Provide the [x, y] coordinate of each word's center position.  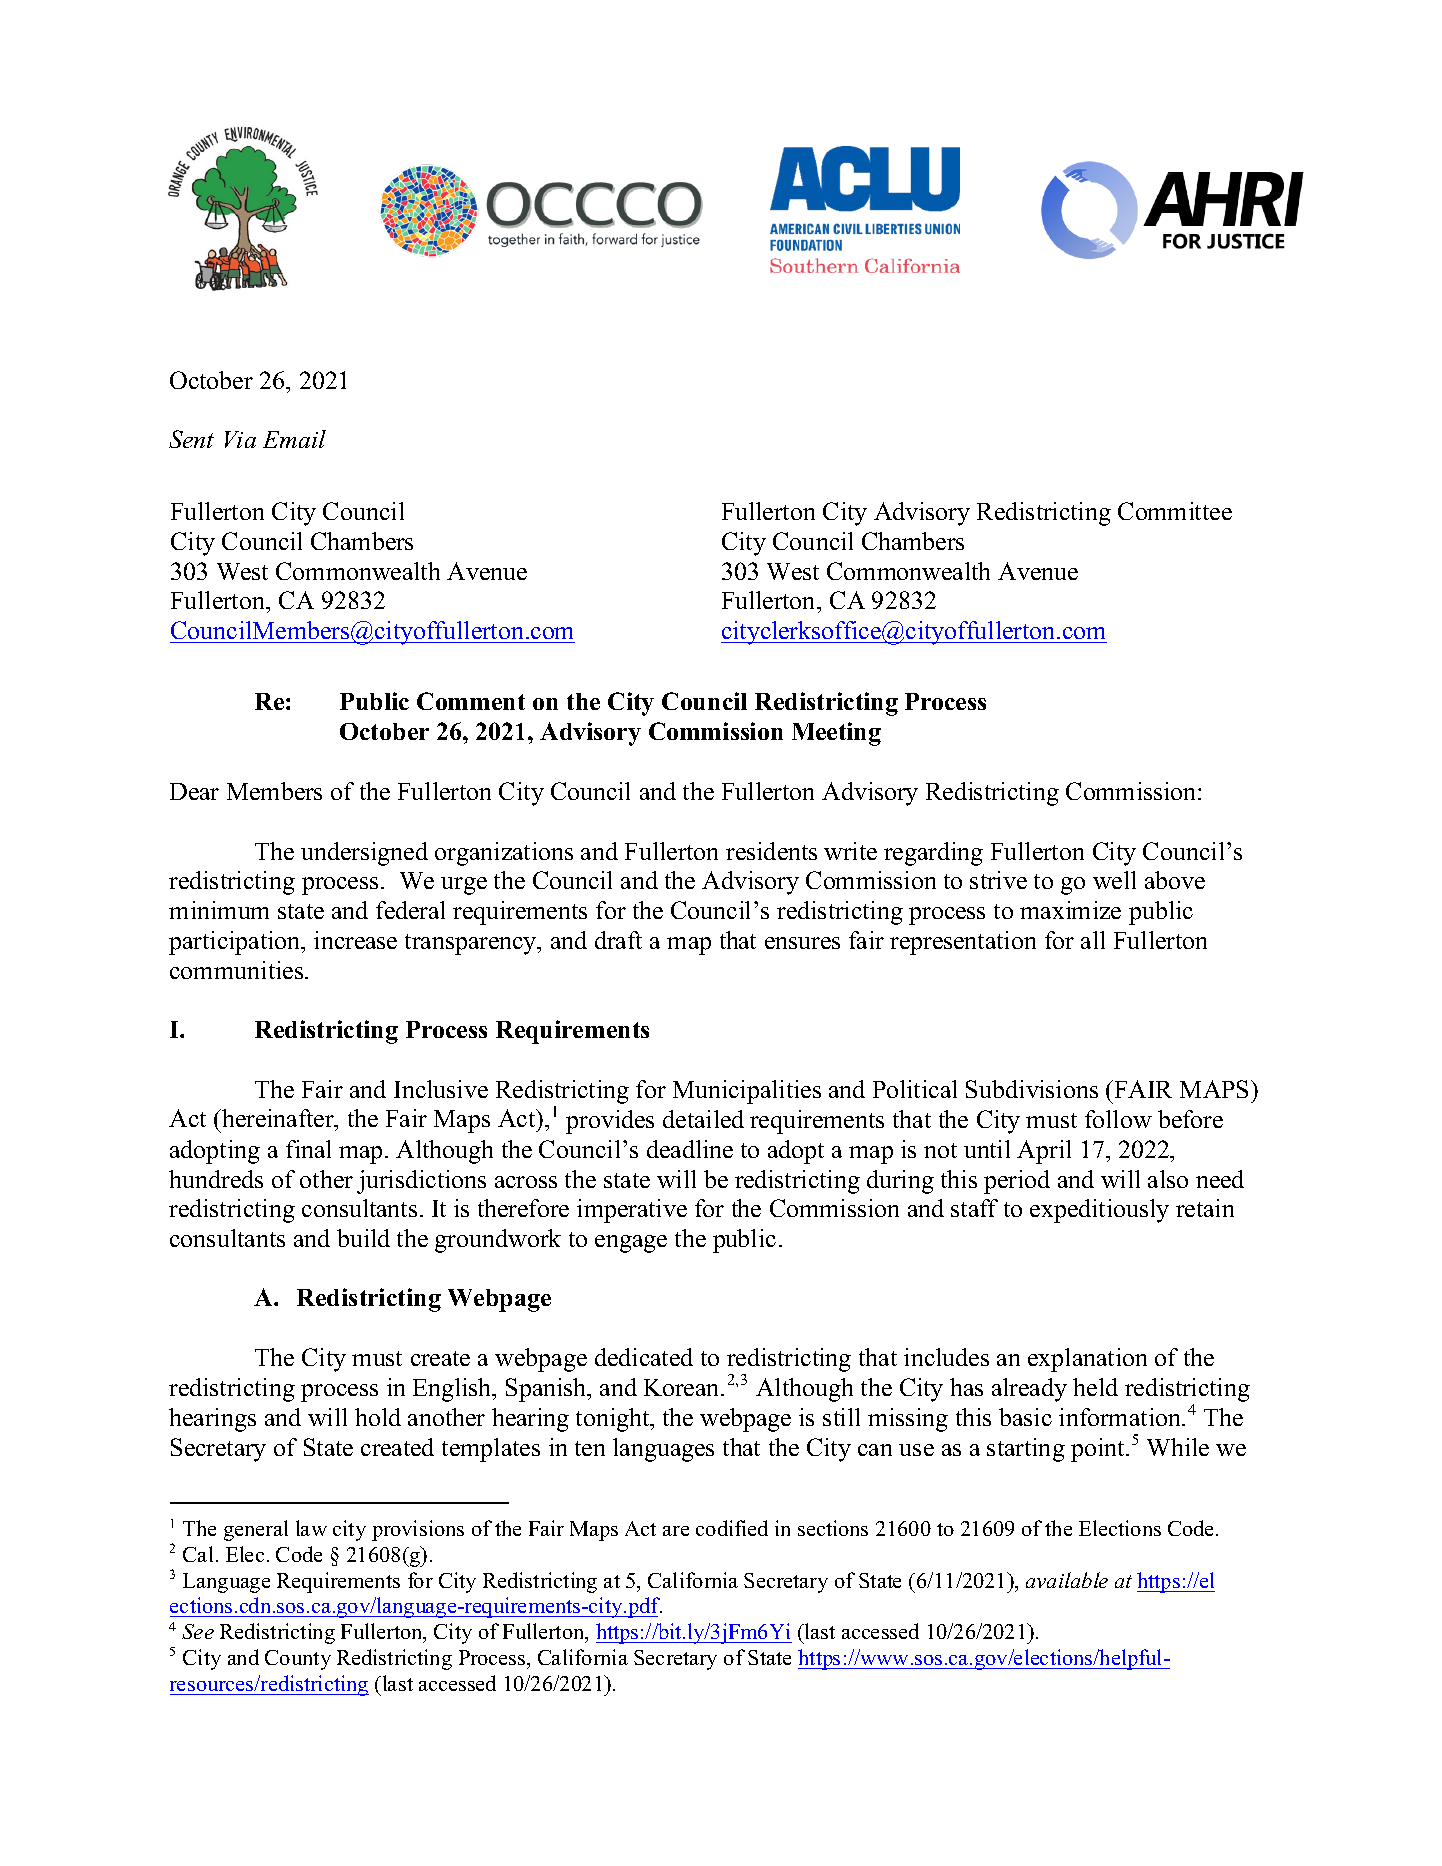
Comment [471, 701]
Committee [1175, 511]
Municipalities [747, 1092]
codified [732, 1528]
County [298, 1660]
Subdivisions [1032, 1089]
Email [294, 439]
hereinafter [278, 1120]
